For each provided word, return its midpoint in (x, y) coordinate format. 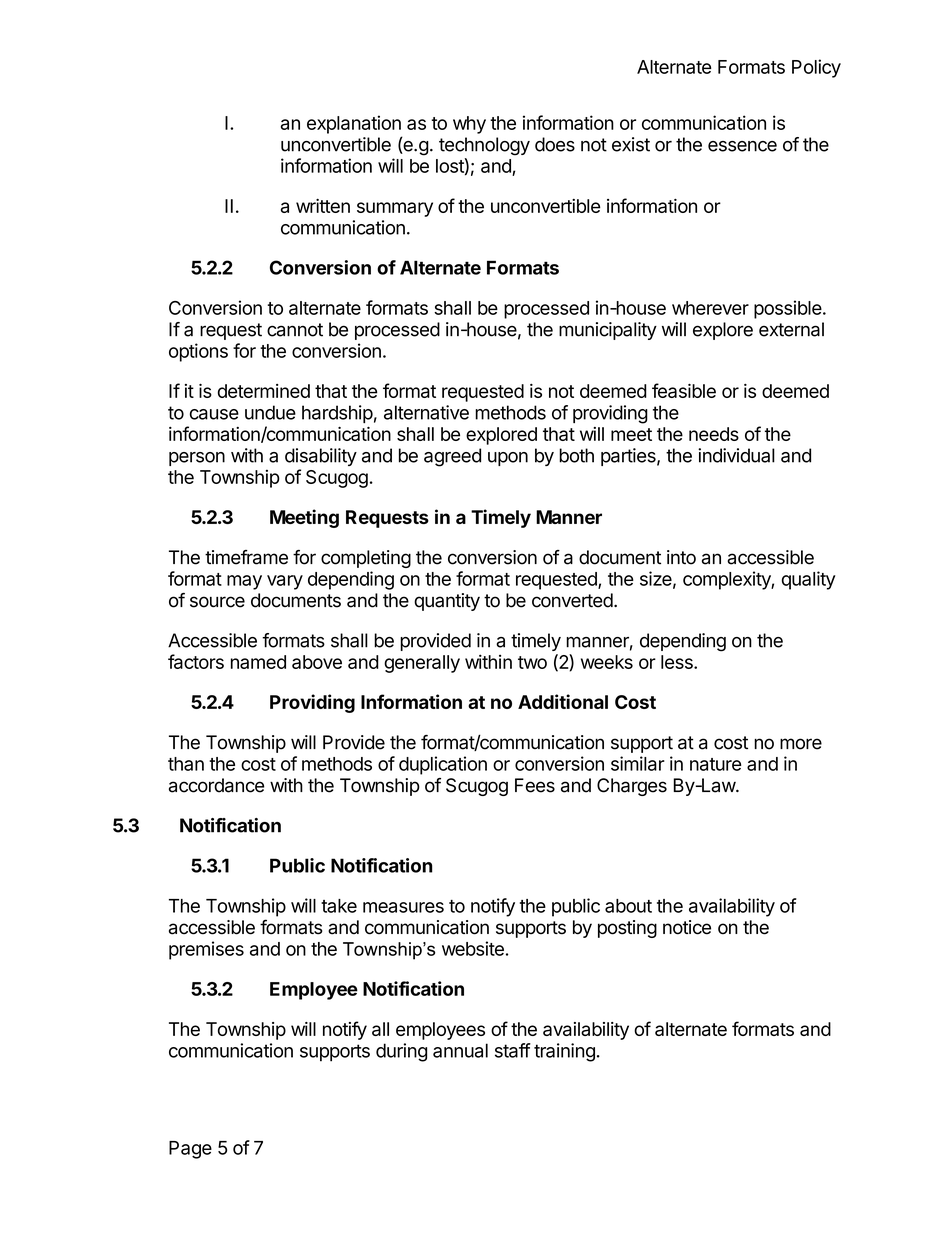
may (244, 582)
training (564, 1052)
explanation (354, 124)
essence (742, 146)
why (469, 125)
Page (190, 1150)
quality (809, 580)
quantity (447, 602)
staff (513, 1050)
